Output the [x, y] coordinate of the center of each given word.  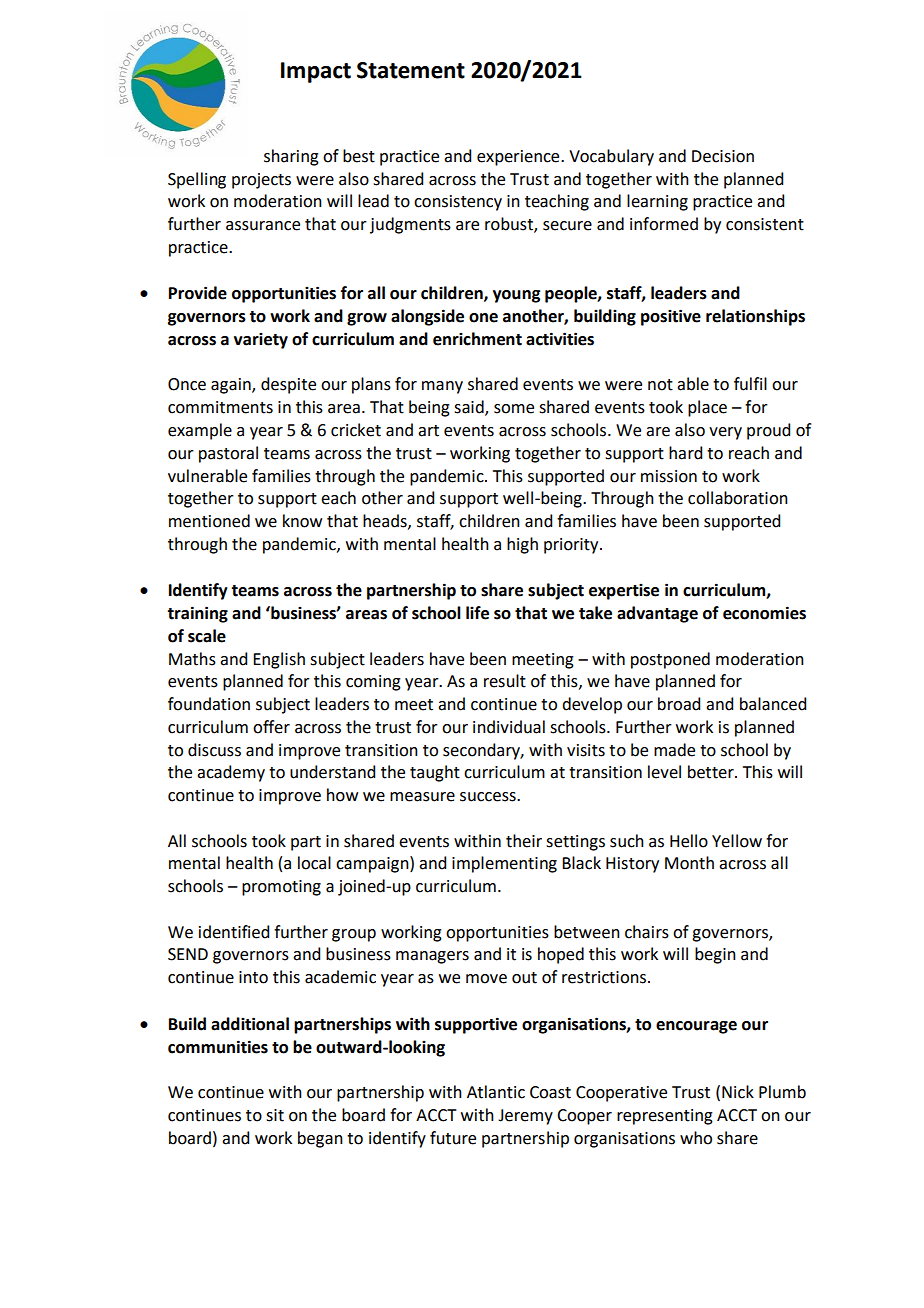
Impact [316, 72]
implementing [504, 864]
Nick [738, 1092]
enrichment [477, 339]
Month [689, 863]
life [477, 613]
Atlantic [496, 1092]
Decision [723, 156]
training [197, 614]
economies [764, 613]
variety [261, 341]
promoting [281, 888]
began [320, 1139]
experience [519, 158]
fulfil [750, 384]
